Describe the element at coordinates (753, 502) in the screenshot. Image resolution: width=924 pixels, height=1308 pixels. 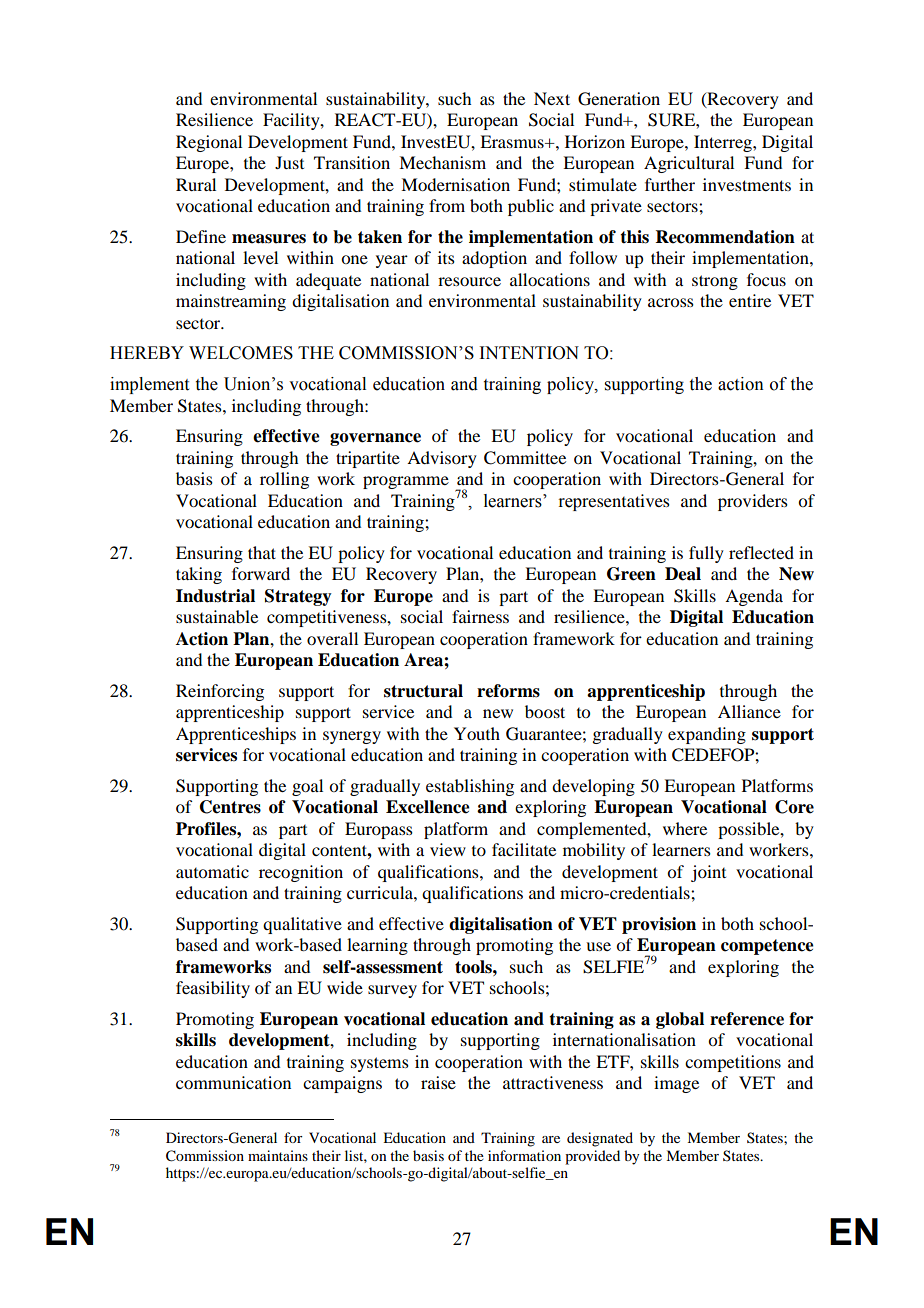
I see `providers` at that location.
